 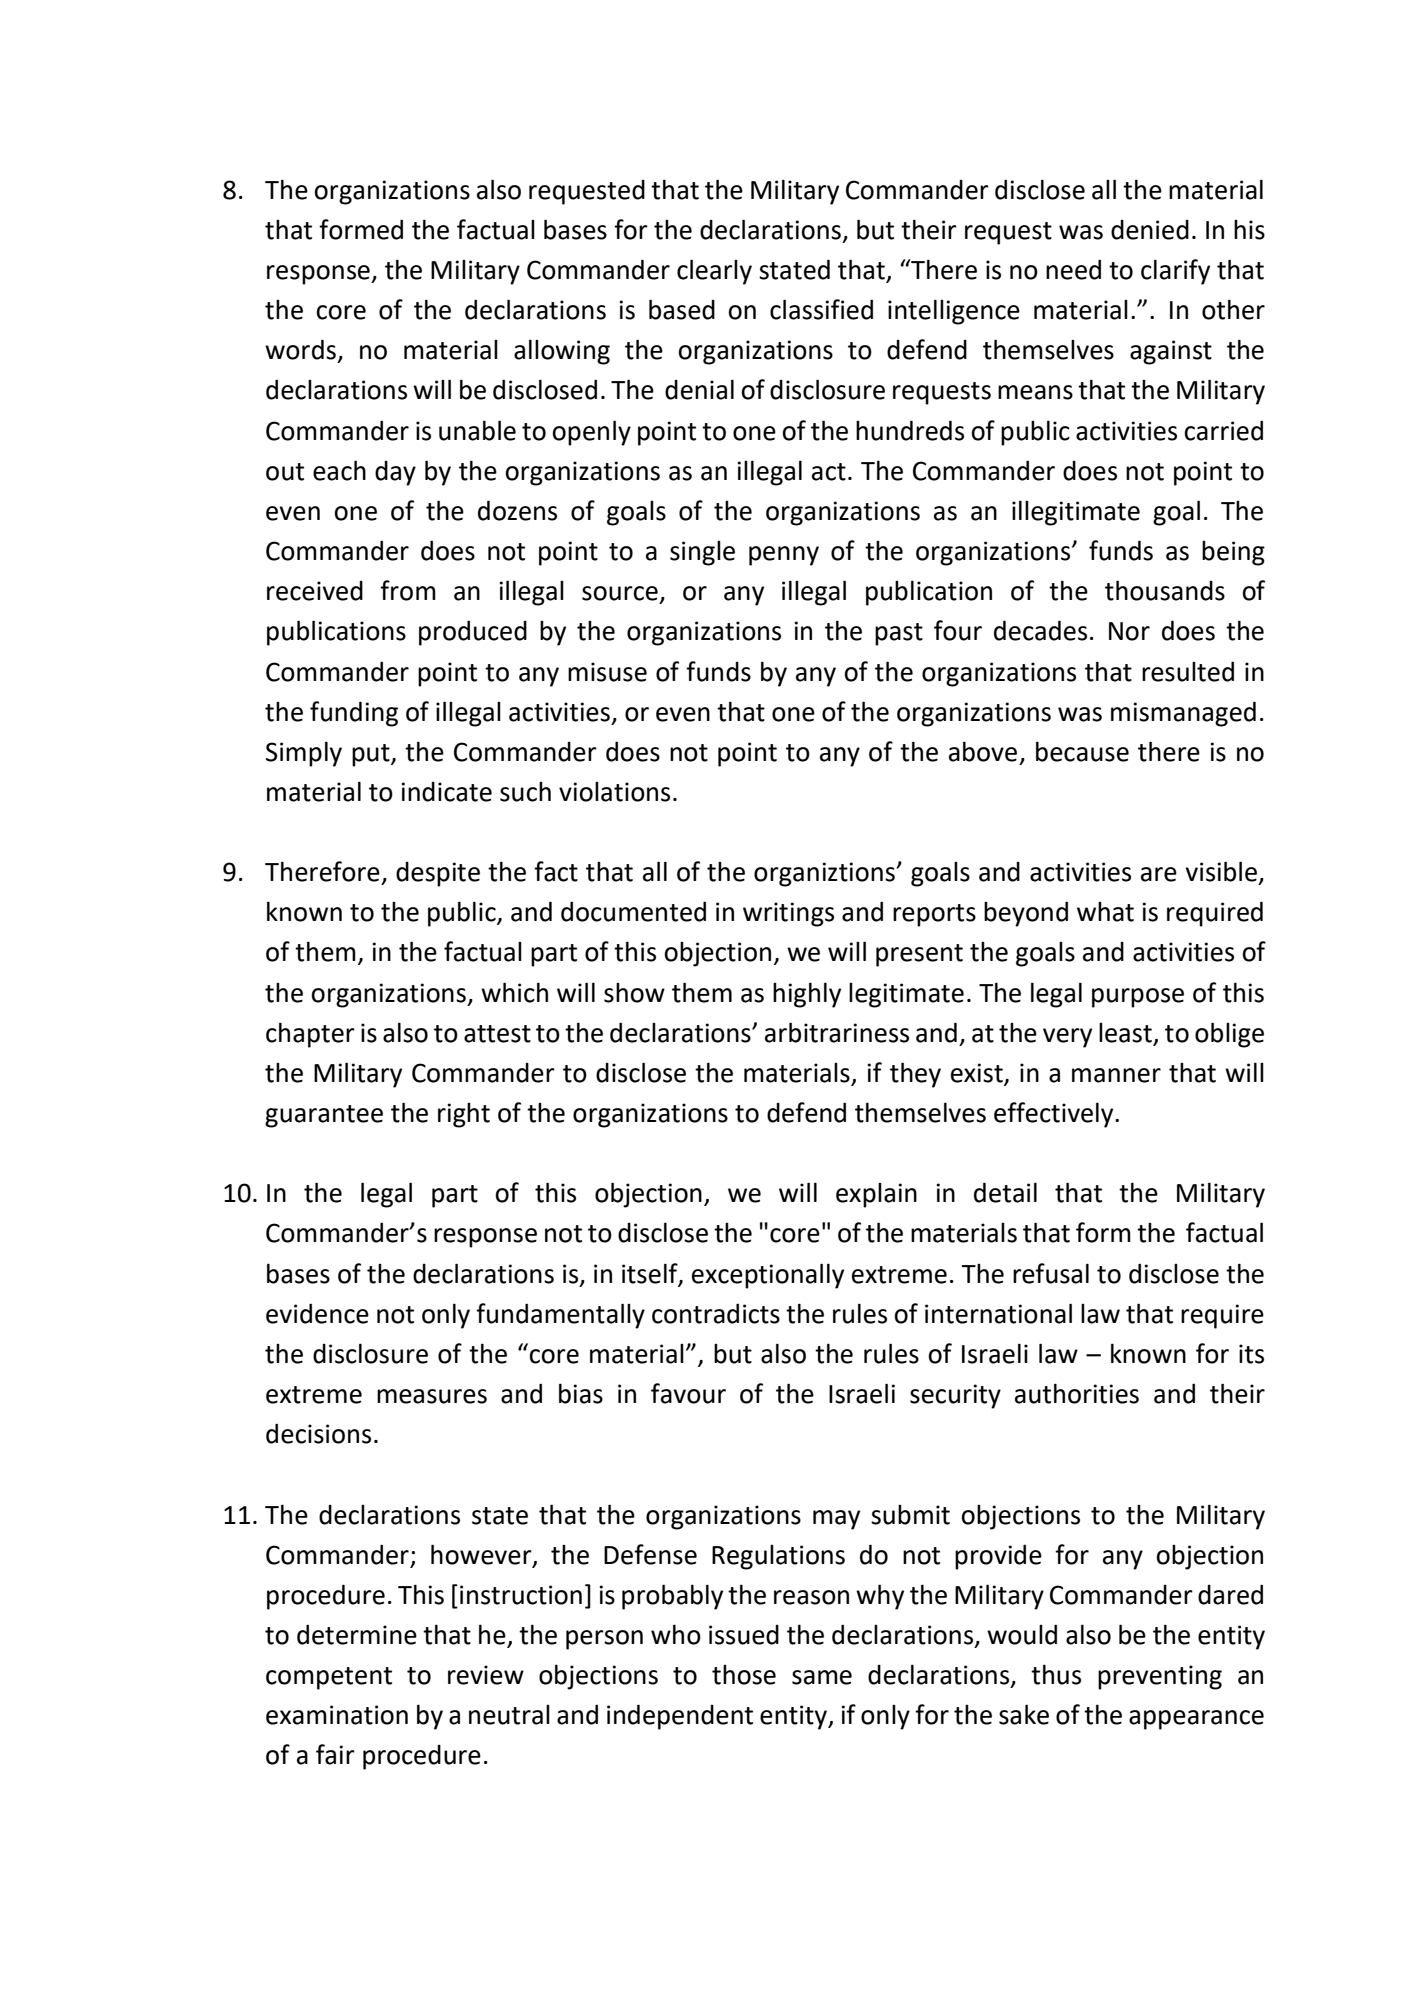 What do you see at coordinates (744, 1675) in the screenshot?
I see `those` at bounding box center [744, 1675].
